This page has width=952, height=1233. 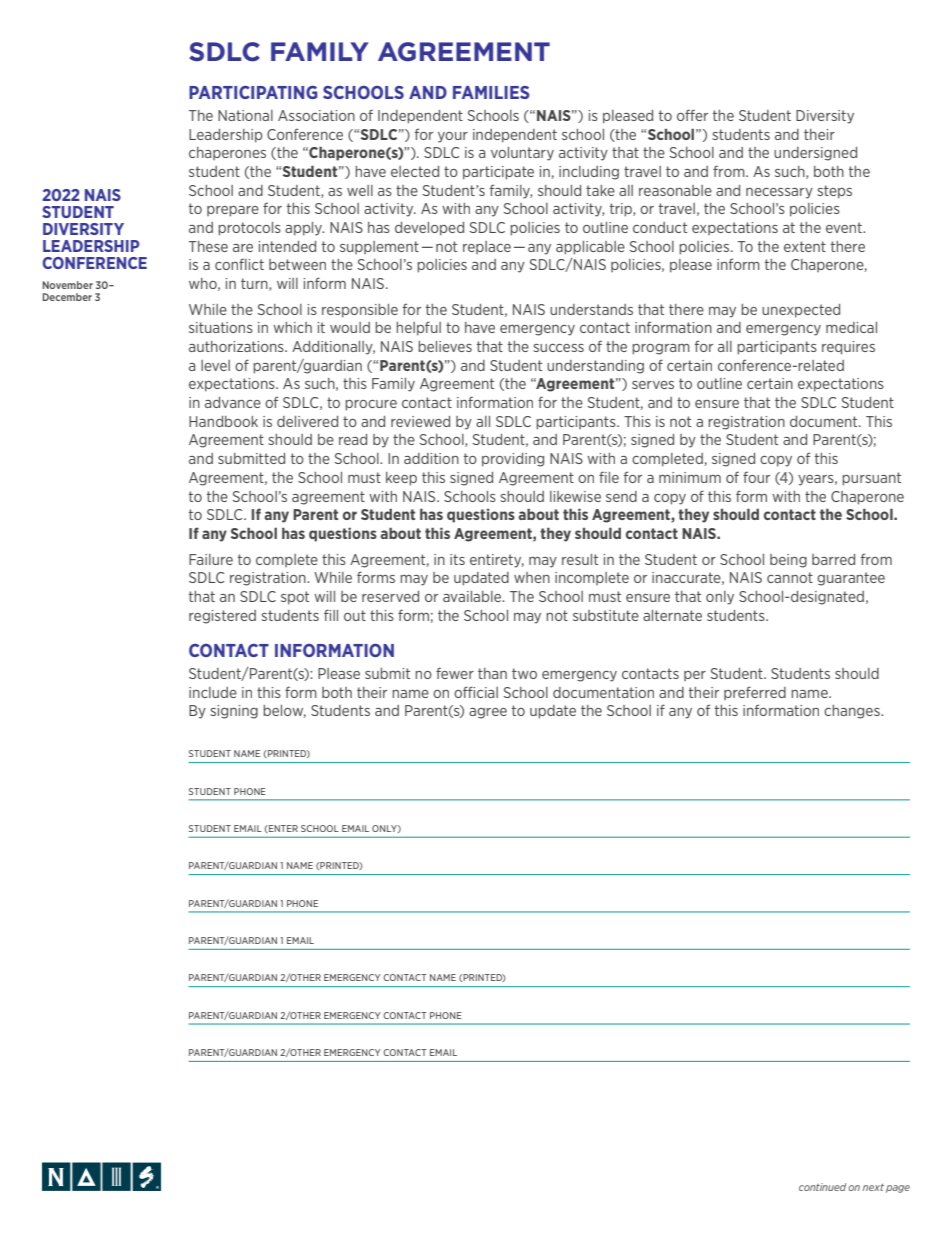 What do you see at coordinates (873, 1187) in the page?
I see `next` at bounding box center [873, 1187].
